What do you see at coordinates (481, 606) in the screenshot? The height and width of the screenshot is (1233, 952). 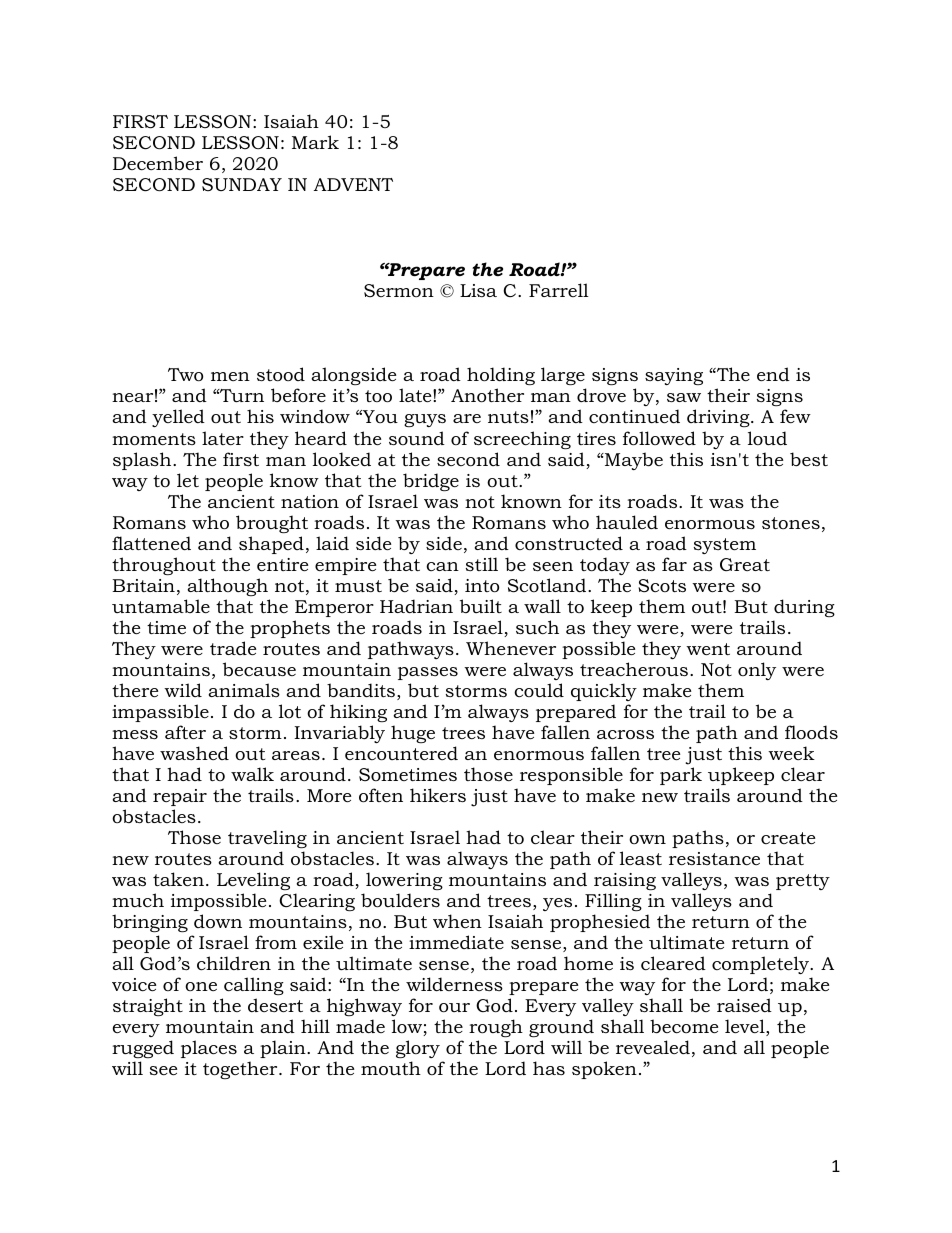 I see `built` at bounding box center [481, 606].
